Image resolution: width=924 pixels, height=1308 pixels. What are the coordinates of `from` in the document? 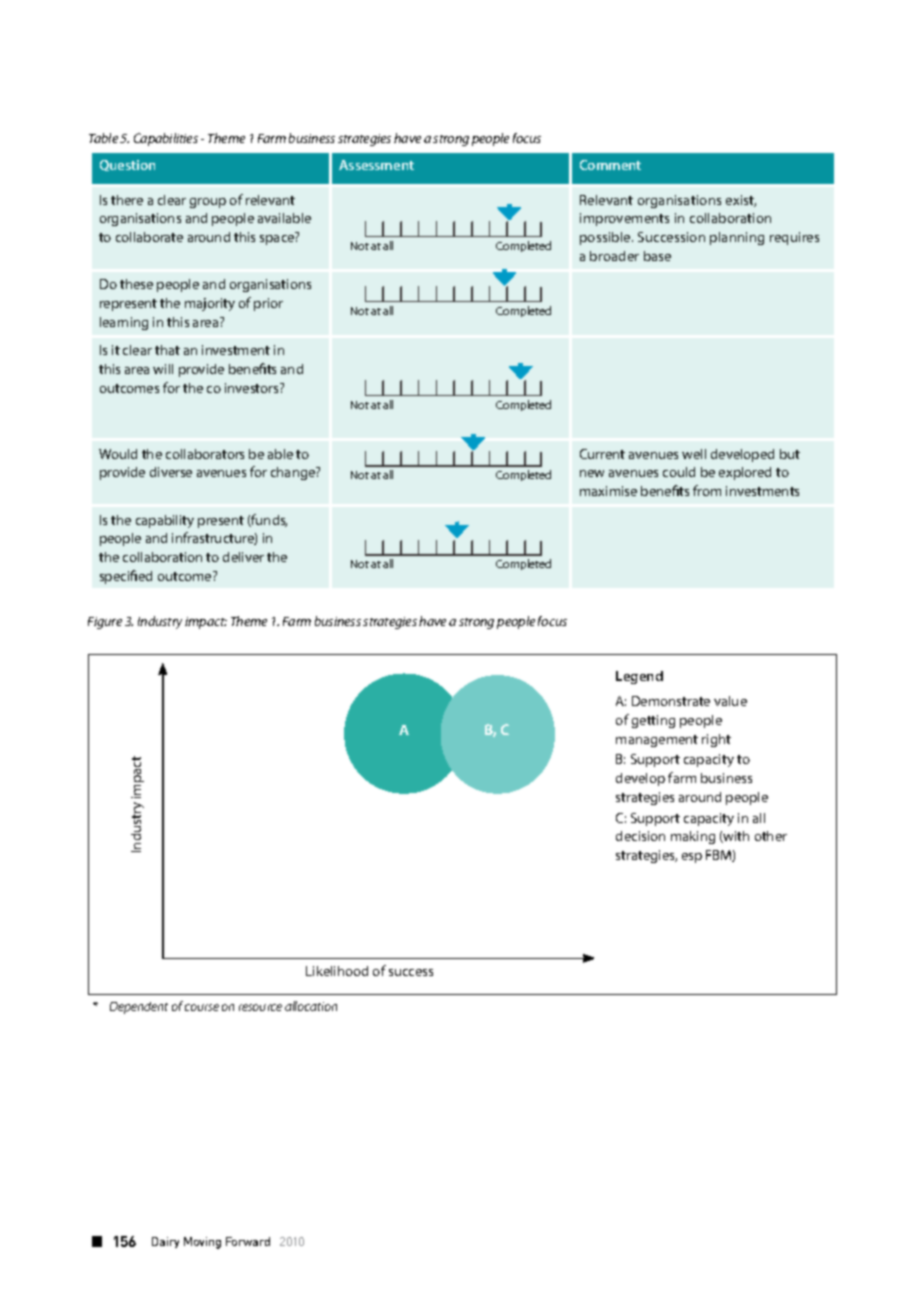 It's located at (707, 490).
